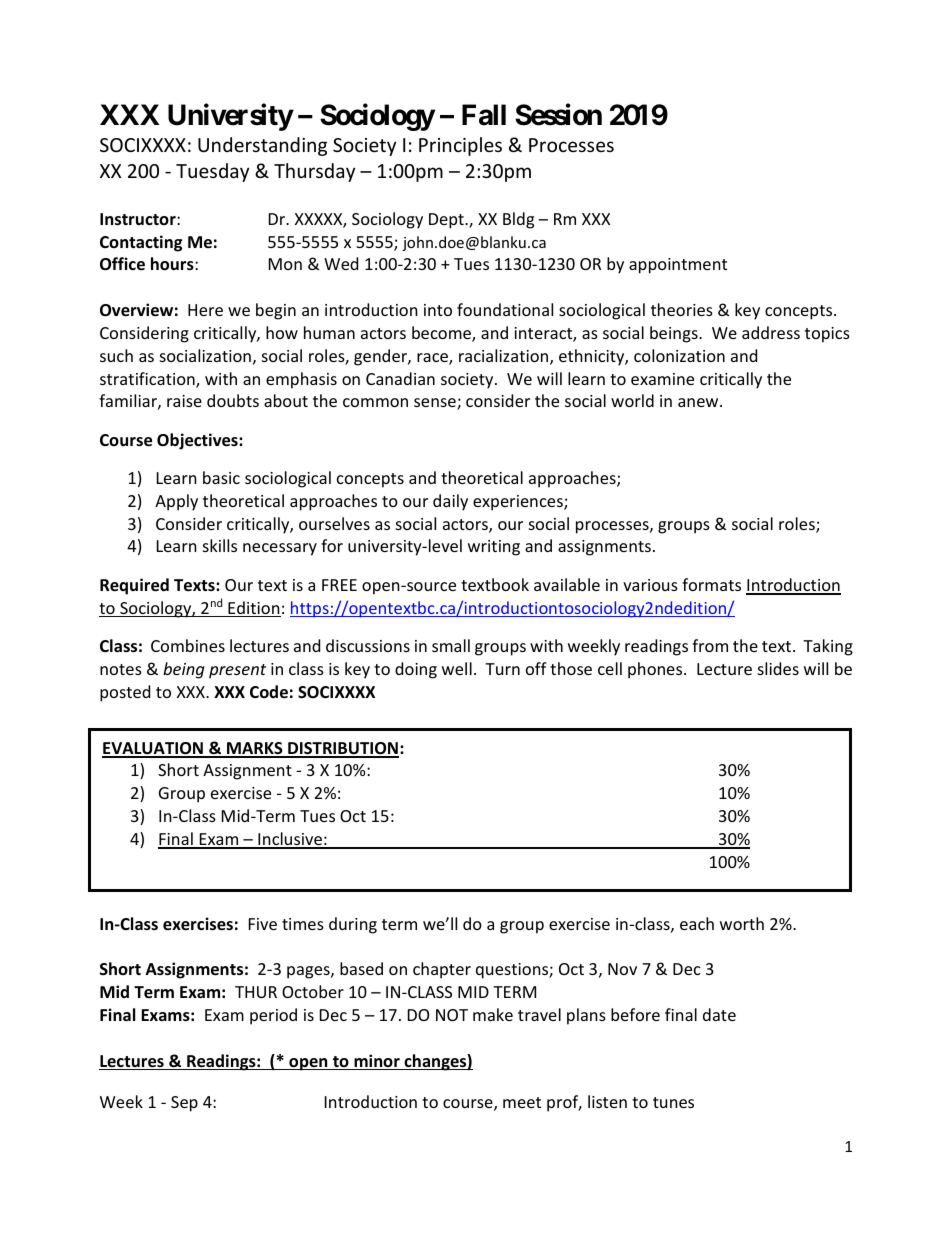 The image size is (952, 1233). I want to click on Objectives, so click(198, 441).
